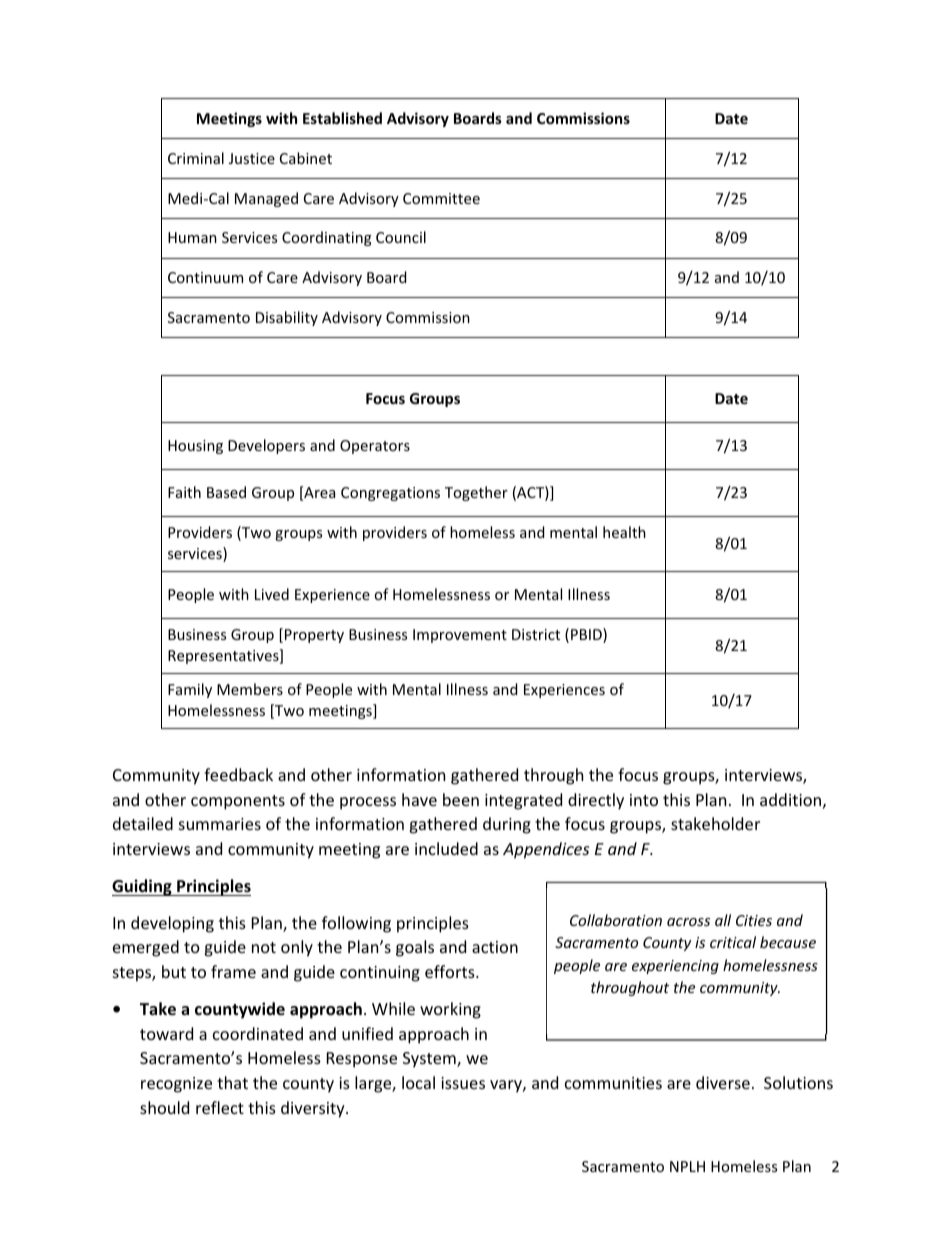  I want to click on Operators, so click(375, 447).
